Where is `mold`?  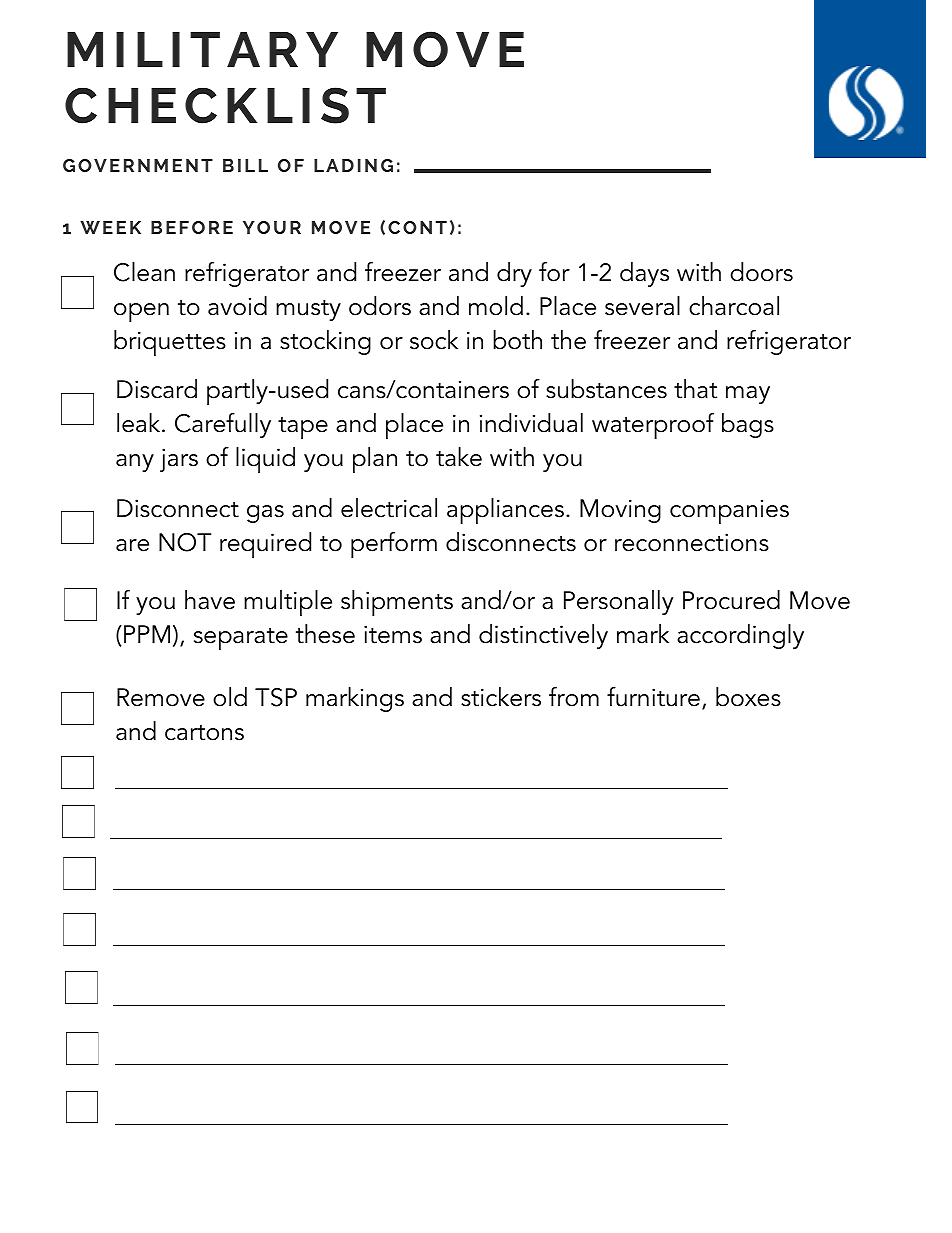 mold is located at coordinates (496, 306).
